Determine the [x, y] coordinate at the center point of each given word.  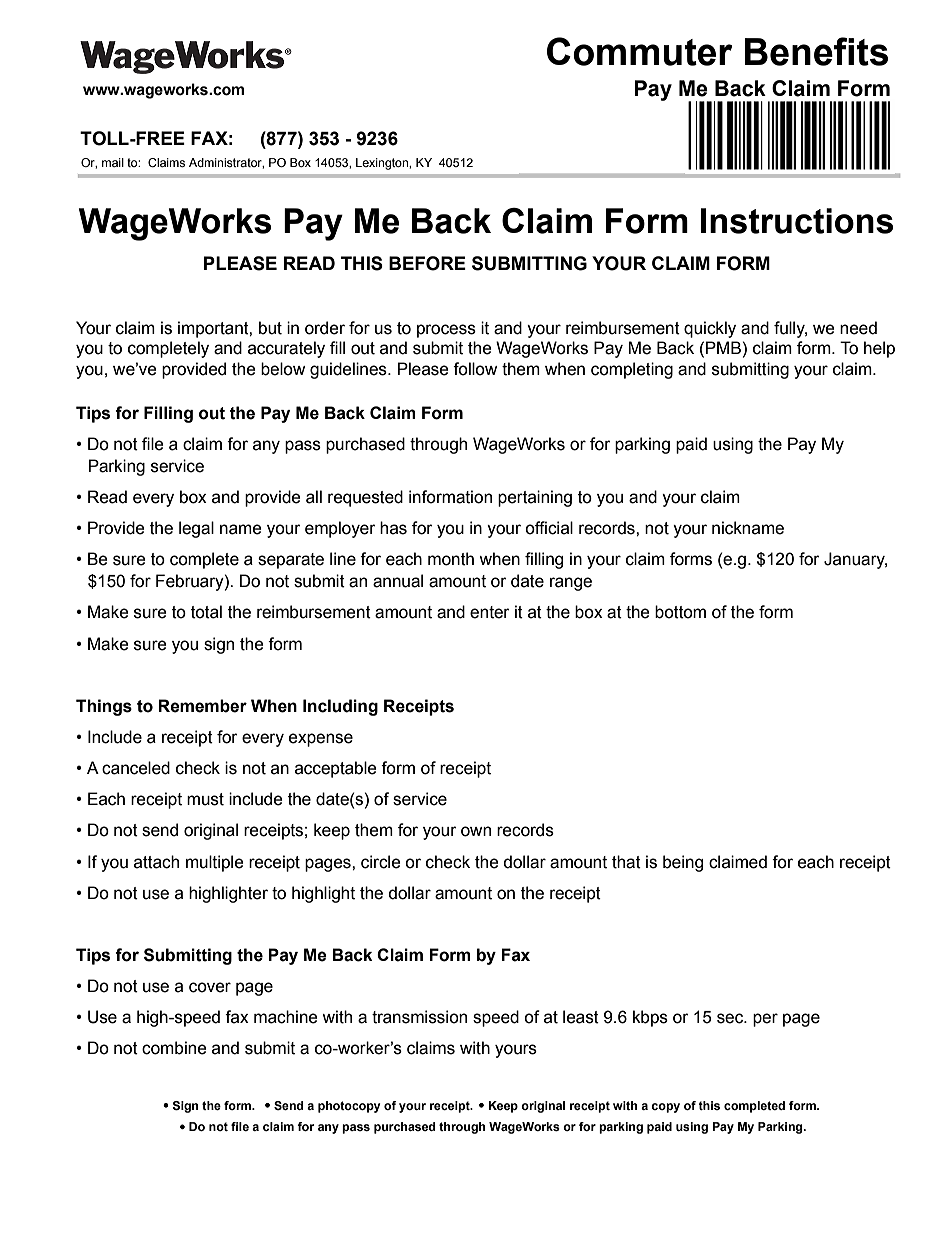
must [205, 799]
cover [210, 987]
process [446, 331]
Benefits [816, 51]
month [451, 559]
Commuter [640, 51]
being [683, 863]
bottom [680, 612]
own [476, 831]
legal [196, 529]
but [270, 328]
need [858, 328]
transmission [419, 1017]
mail [113, 162]
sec [731, 1018]
